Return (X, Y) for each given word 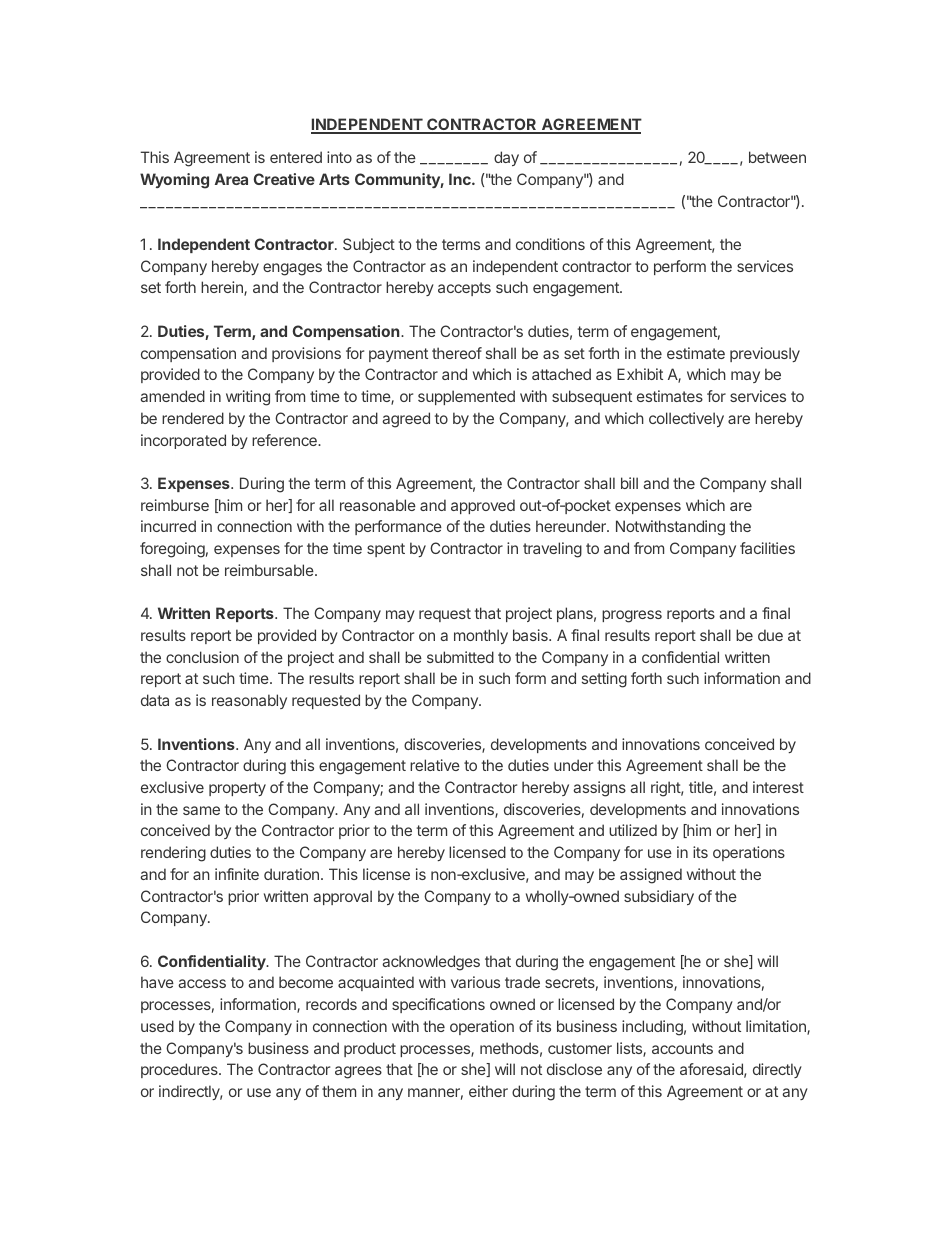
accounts (682, 1048)
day (506, 158)
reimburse (175, 505)
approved (483, 506)
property (237, 789)
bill (629, 483)
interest (778, 787)
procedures (180, 1070)
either (488, 1091)
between (777, 157)
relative (435, 765)
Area (231, 179)
